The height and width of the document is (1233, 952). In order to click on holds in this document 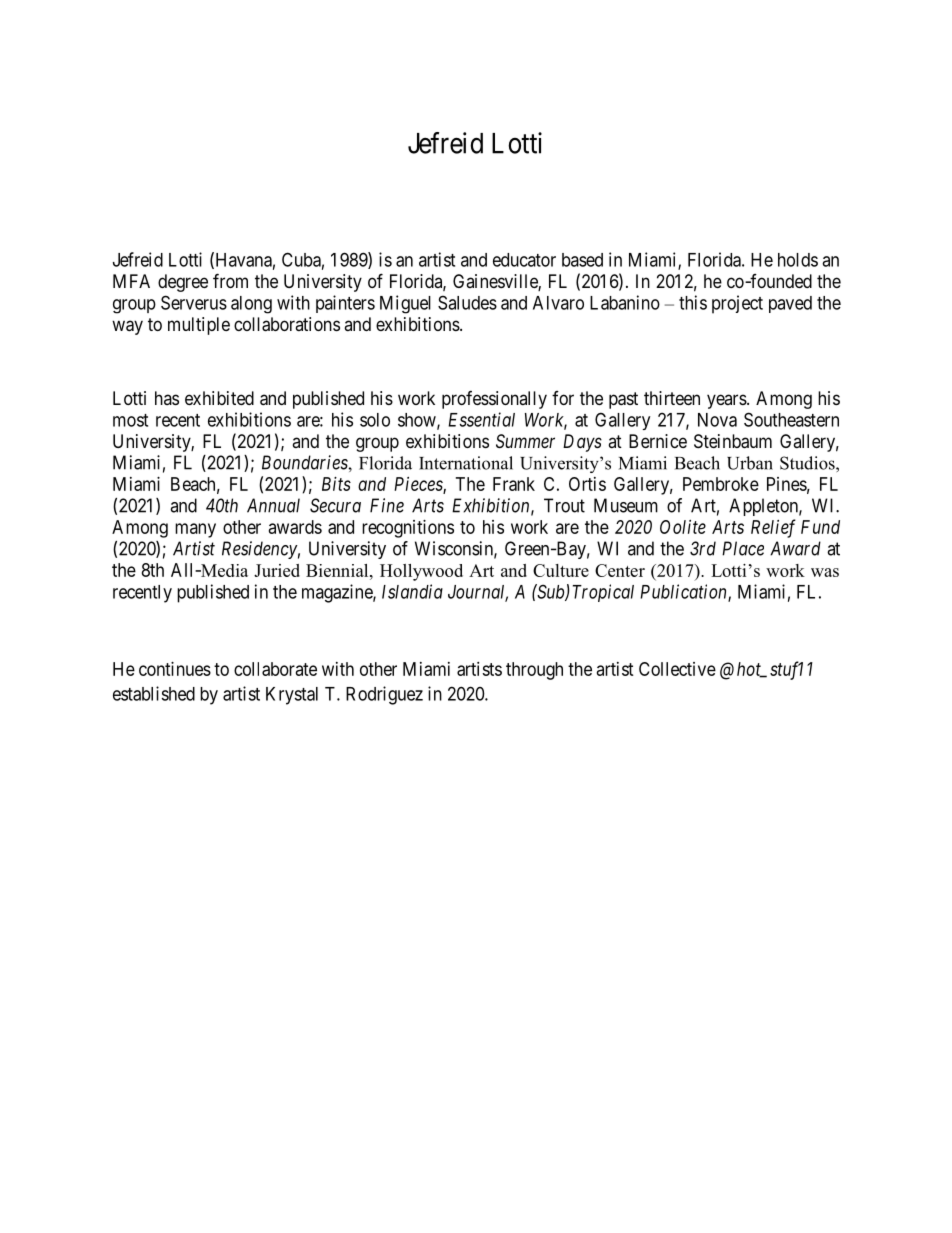, I will do `click(798, 260)`.
